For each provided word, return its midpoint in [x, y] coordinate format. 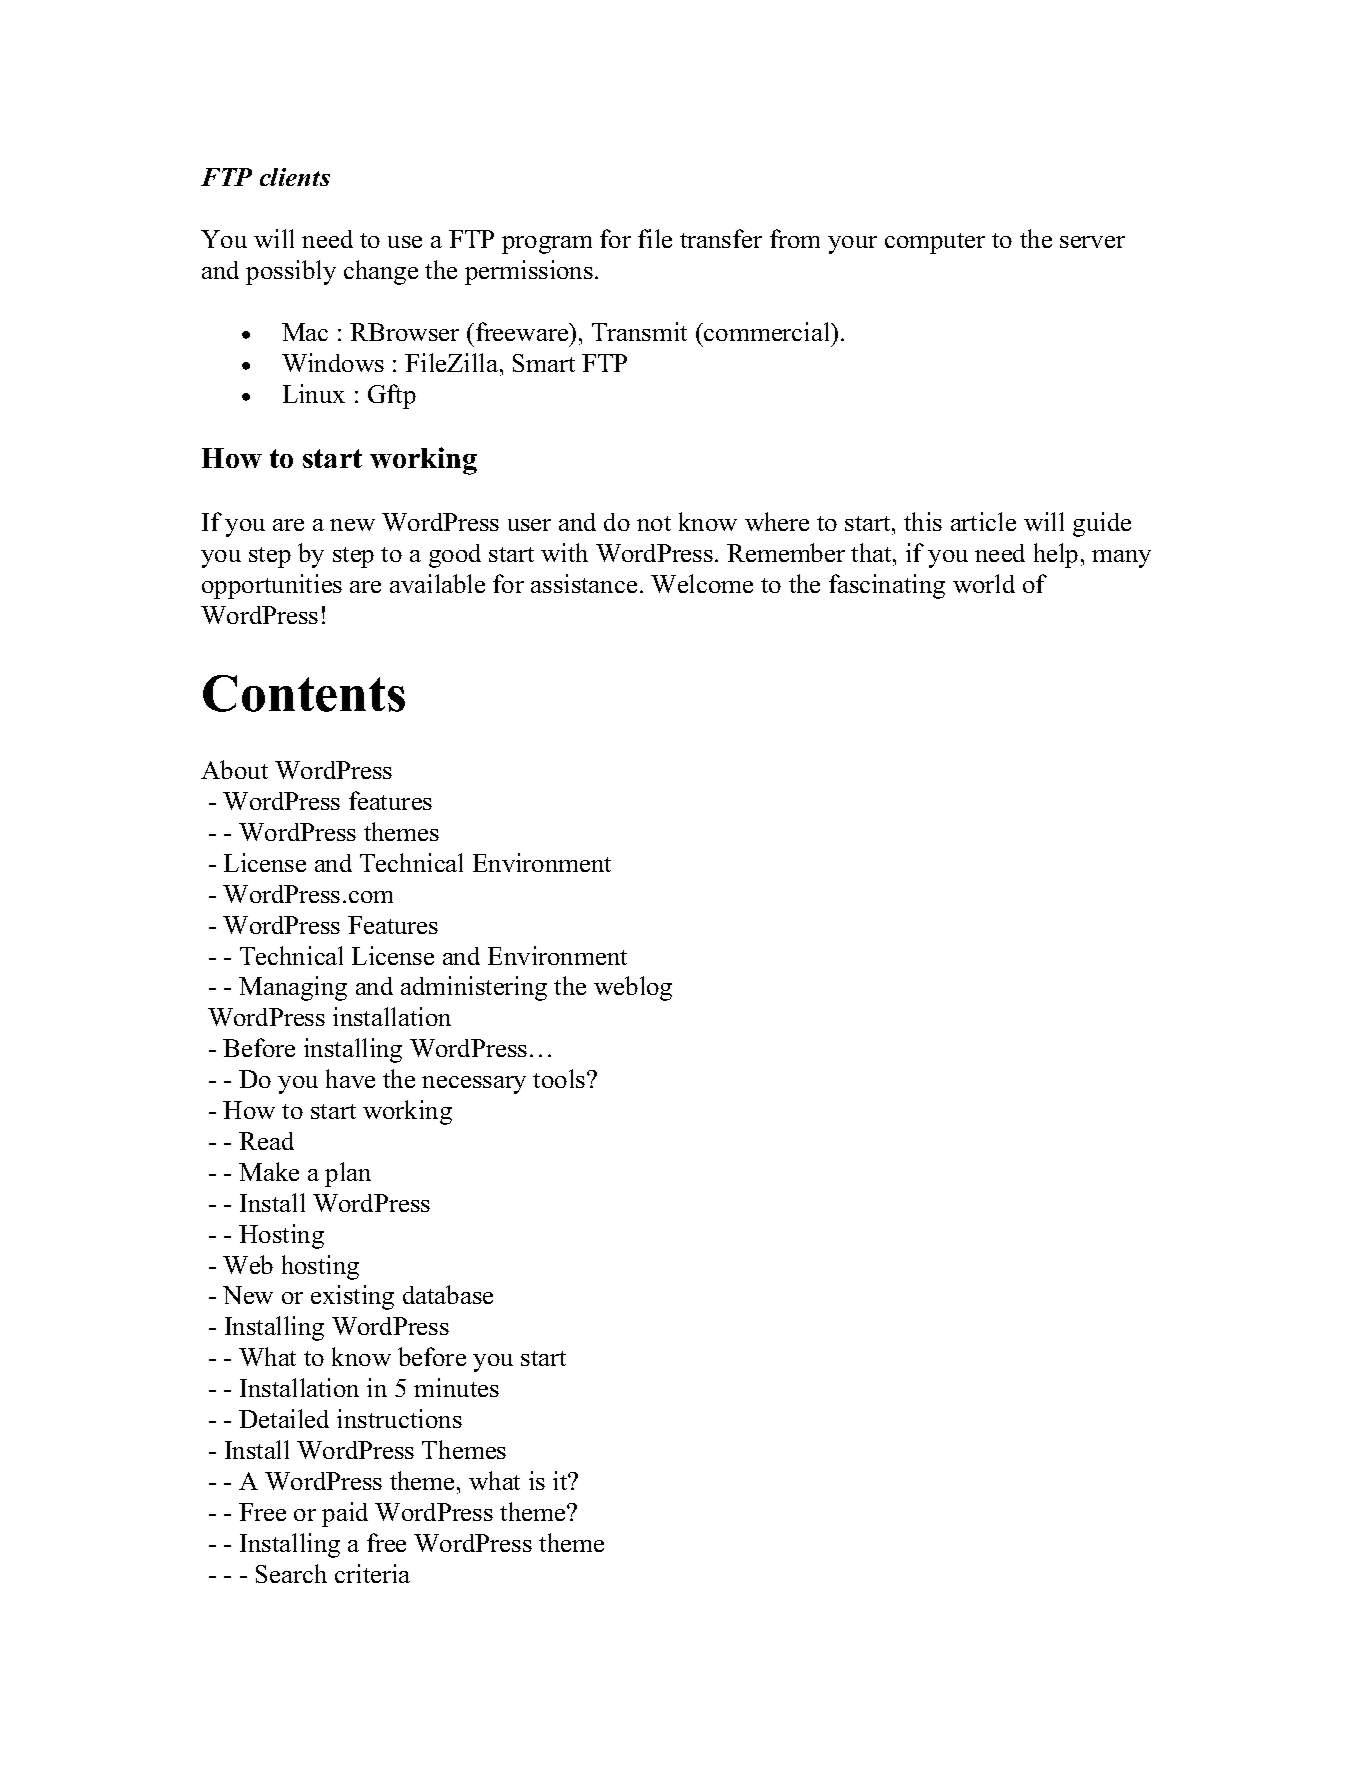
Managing [293, 988]
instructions [399, 1418]
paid [345, 1514]
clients [295, 177]
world [984, 583]
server [1092, 242]
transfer [721, 238]
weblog [633, 988]
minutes [456, 1387]
